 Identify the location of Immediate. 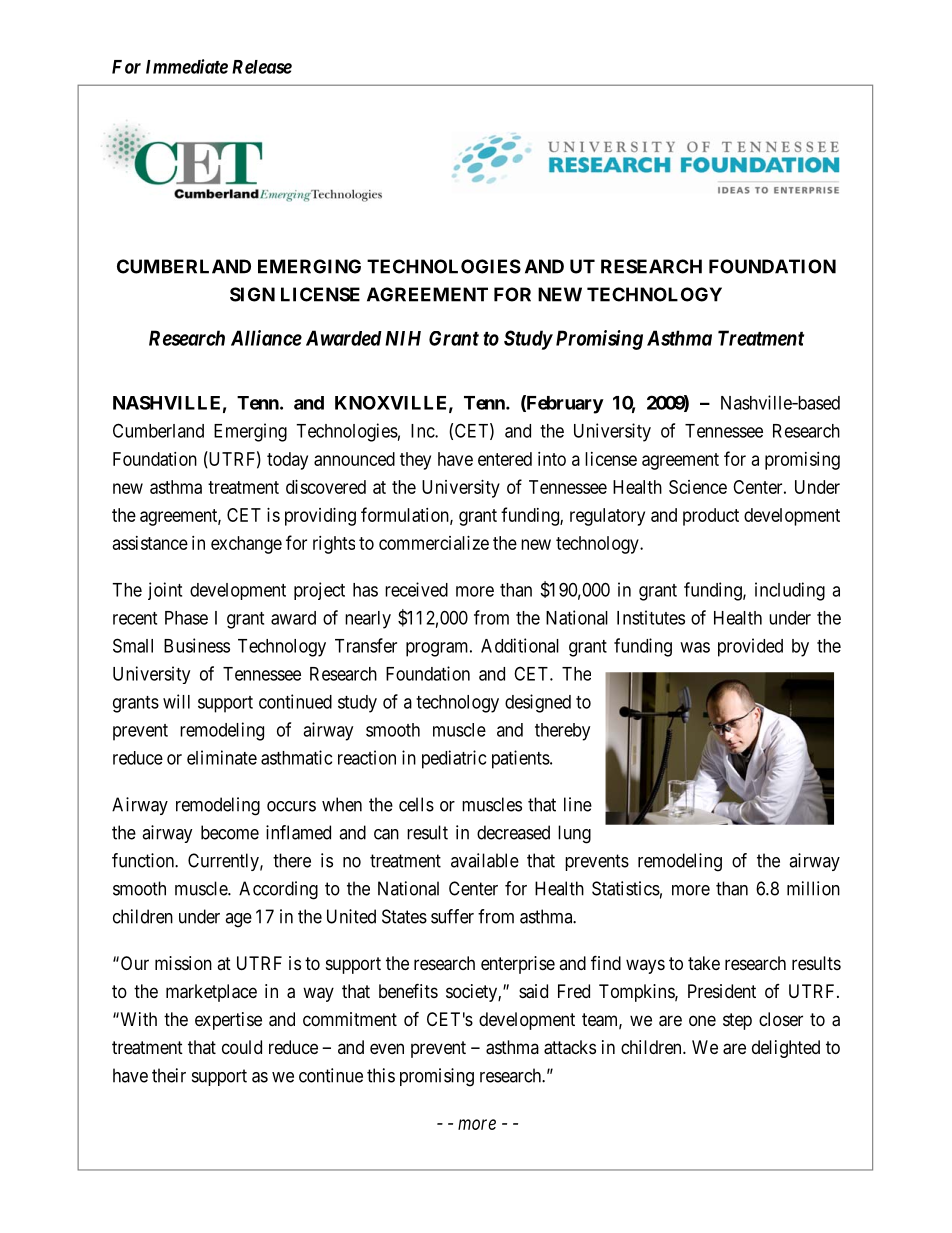
(187, 66).
